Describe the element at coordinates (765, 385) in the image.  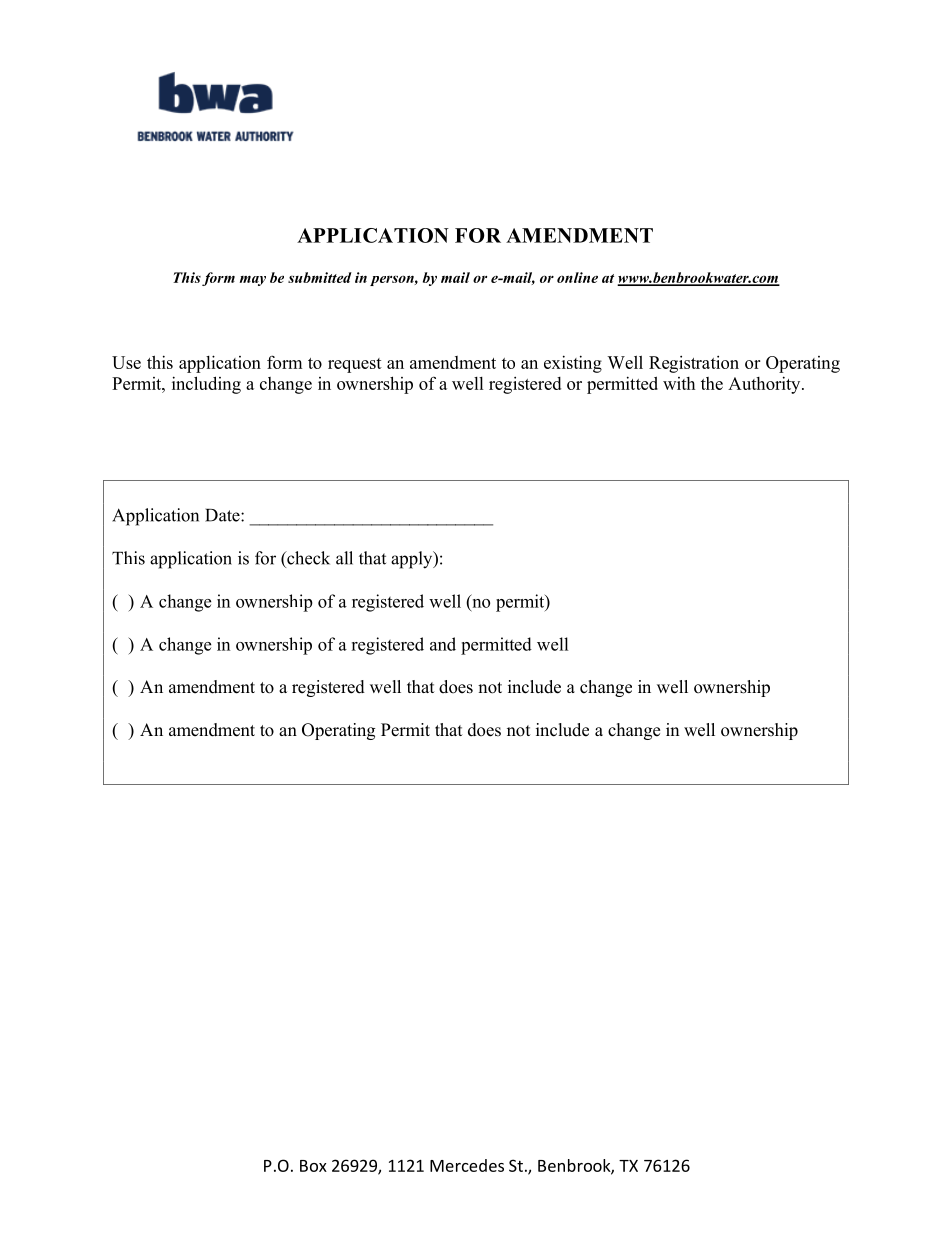
I see `Authority` at that location.
